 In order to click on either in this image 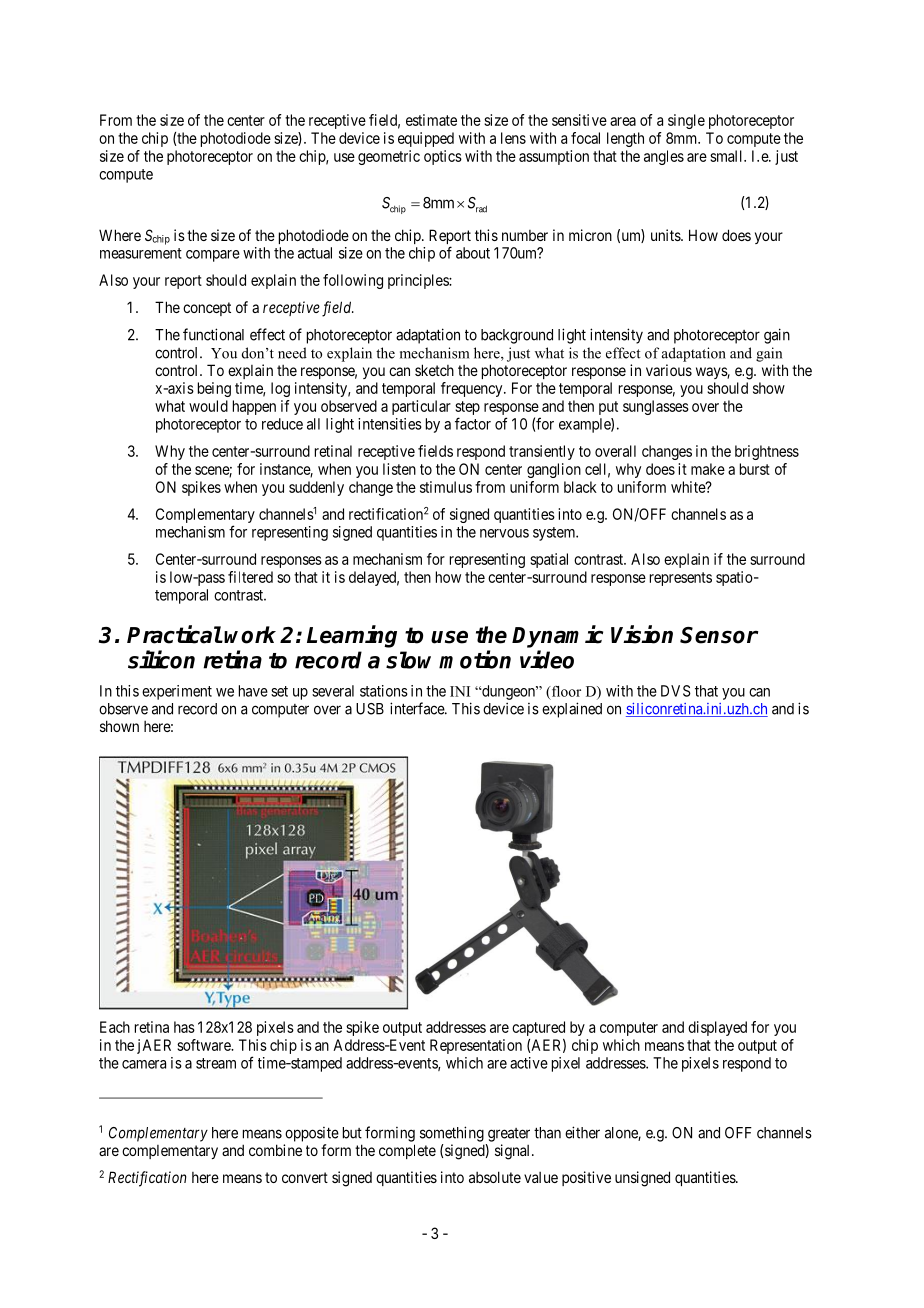, I will do `click(582, 1132)`.
